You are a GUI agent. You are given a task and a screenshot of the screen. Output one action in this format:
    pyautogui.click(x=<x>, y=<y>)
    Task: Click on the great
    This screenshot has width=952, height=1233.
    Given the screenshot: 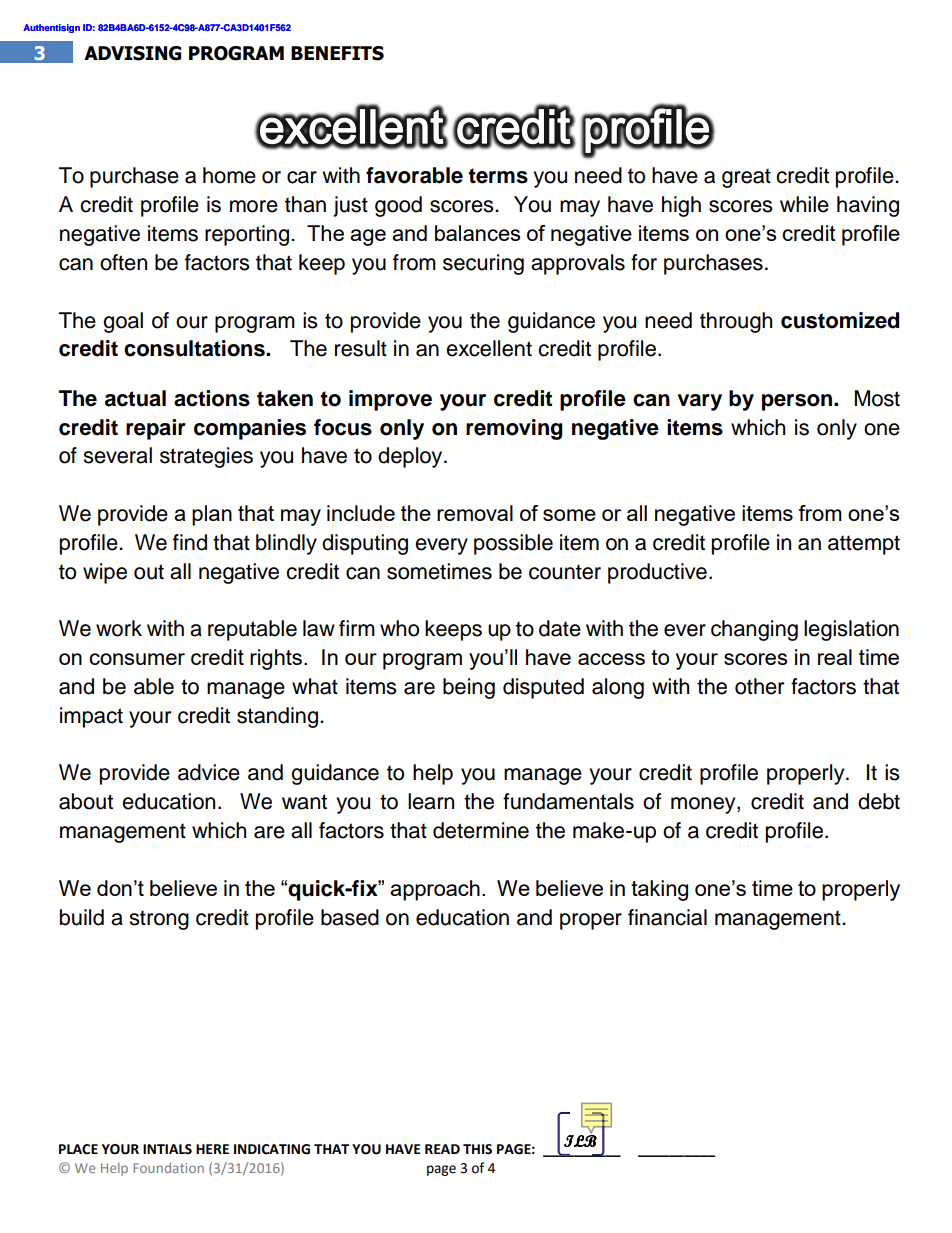 What is the action you would take?
    pyautogui.click(x=746, y=178)
